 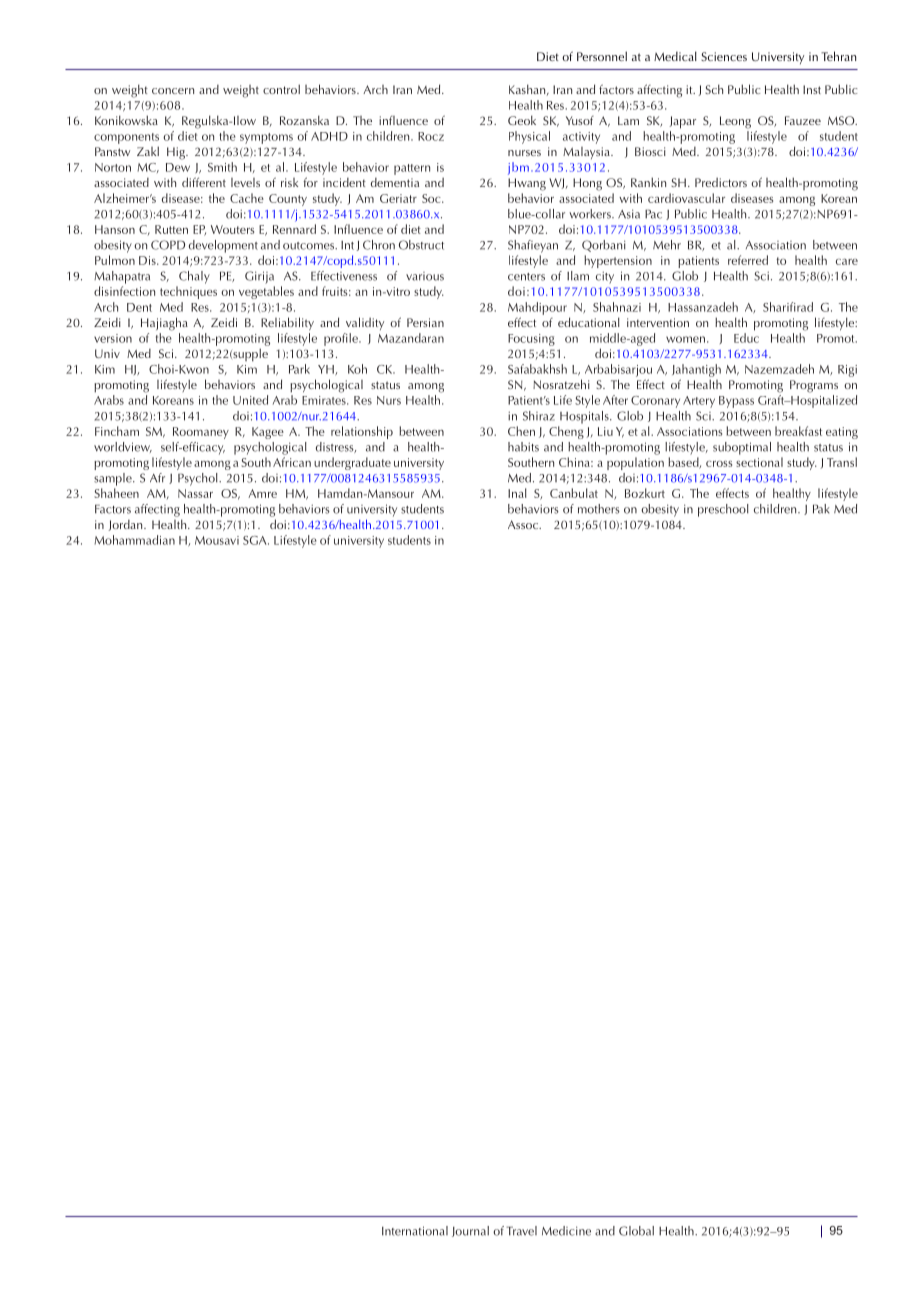 What do you see at coordinates (735, 122) in the screenshot?
I see `Leong` at bounding box center [735, 122].
